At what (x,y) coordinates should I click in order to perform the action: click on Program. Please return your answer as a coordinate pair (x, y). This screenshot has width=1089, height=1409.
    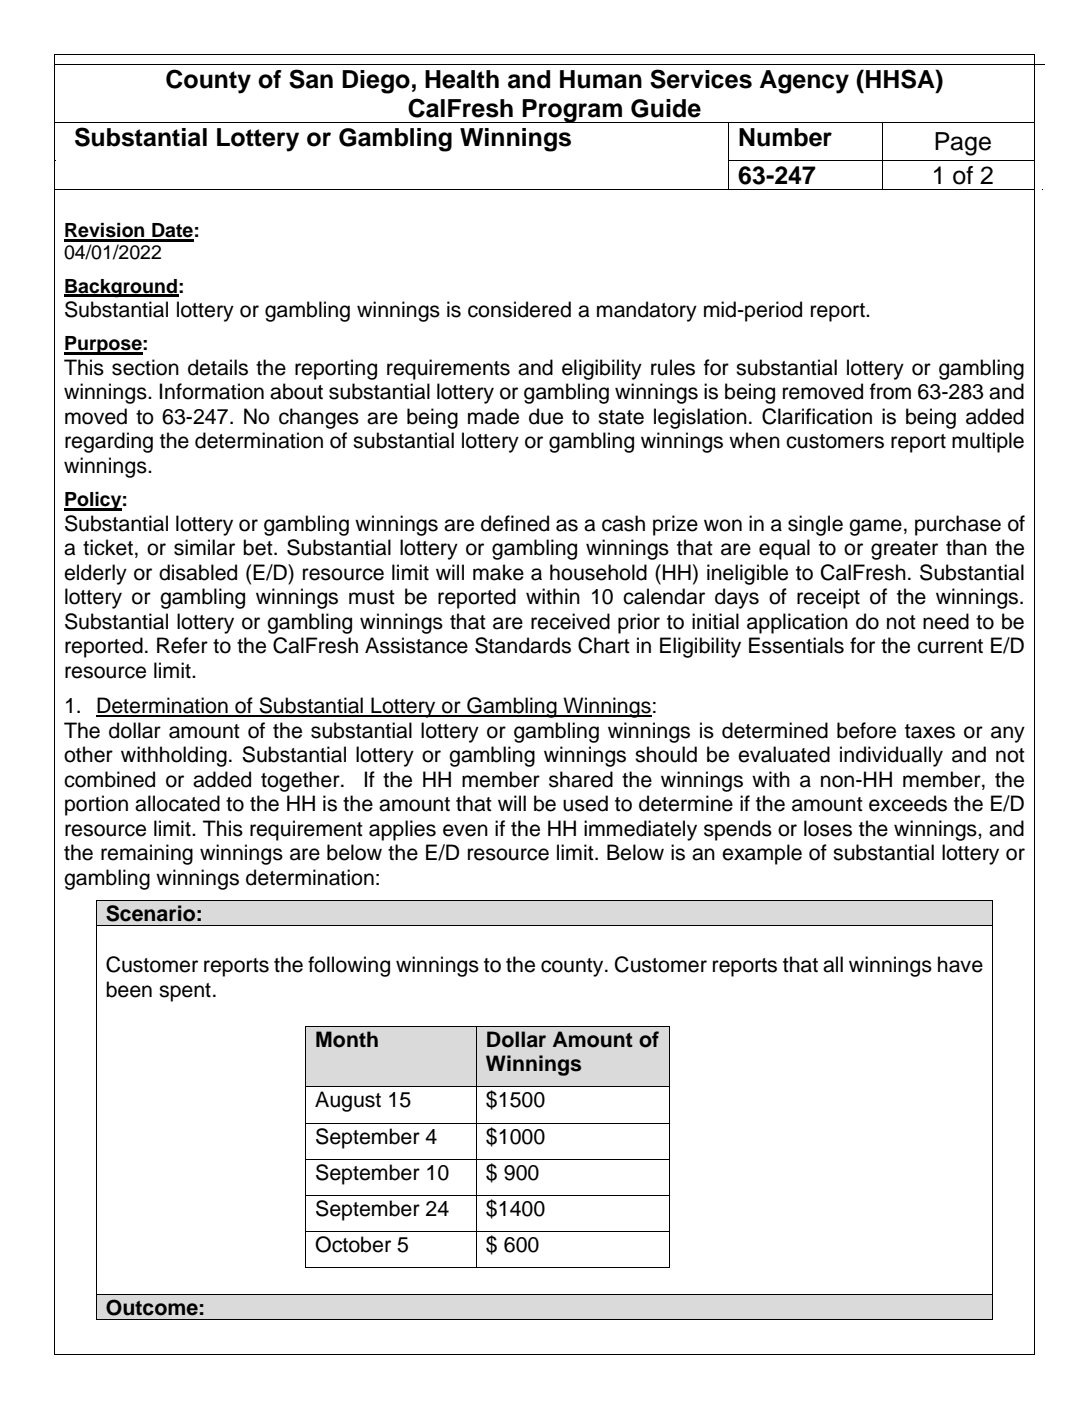
    Looking at the image, I should click on (573, 111).
